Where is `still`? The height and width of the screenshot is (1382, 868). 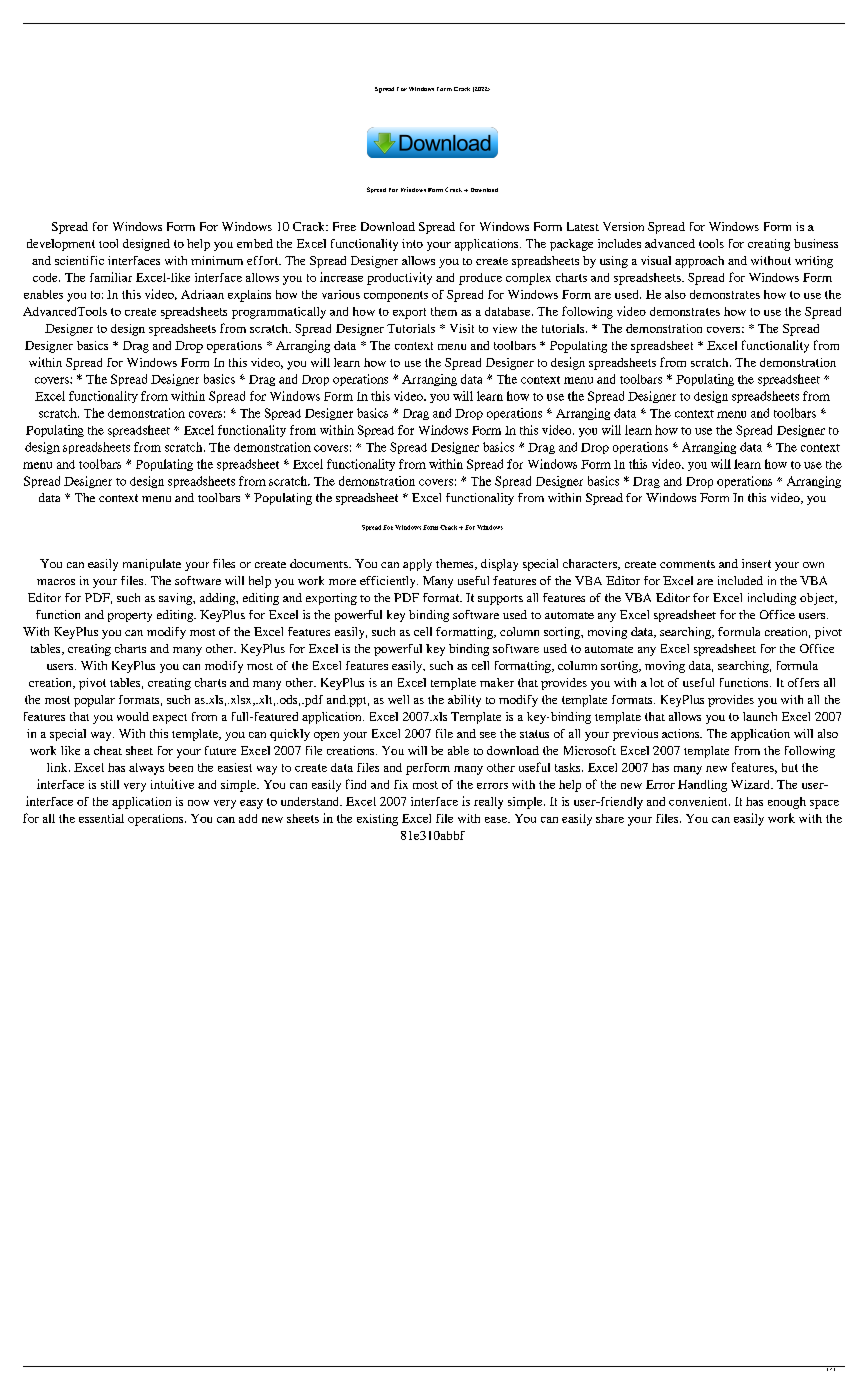 still is located at coordinates (110, 784).
